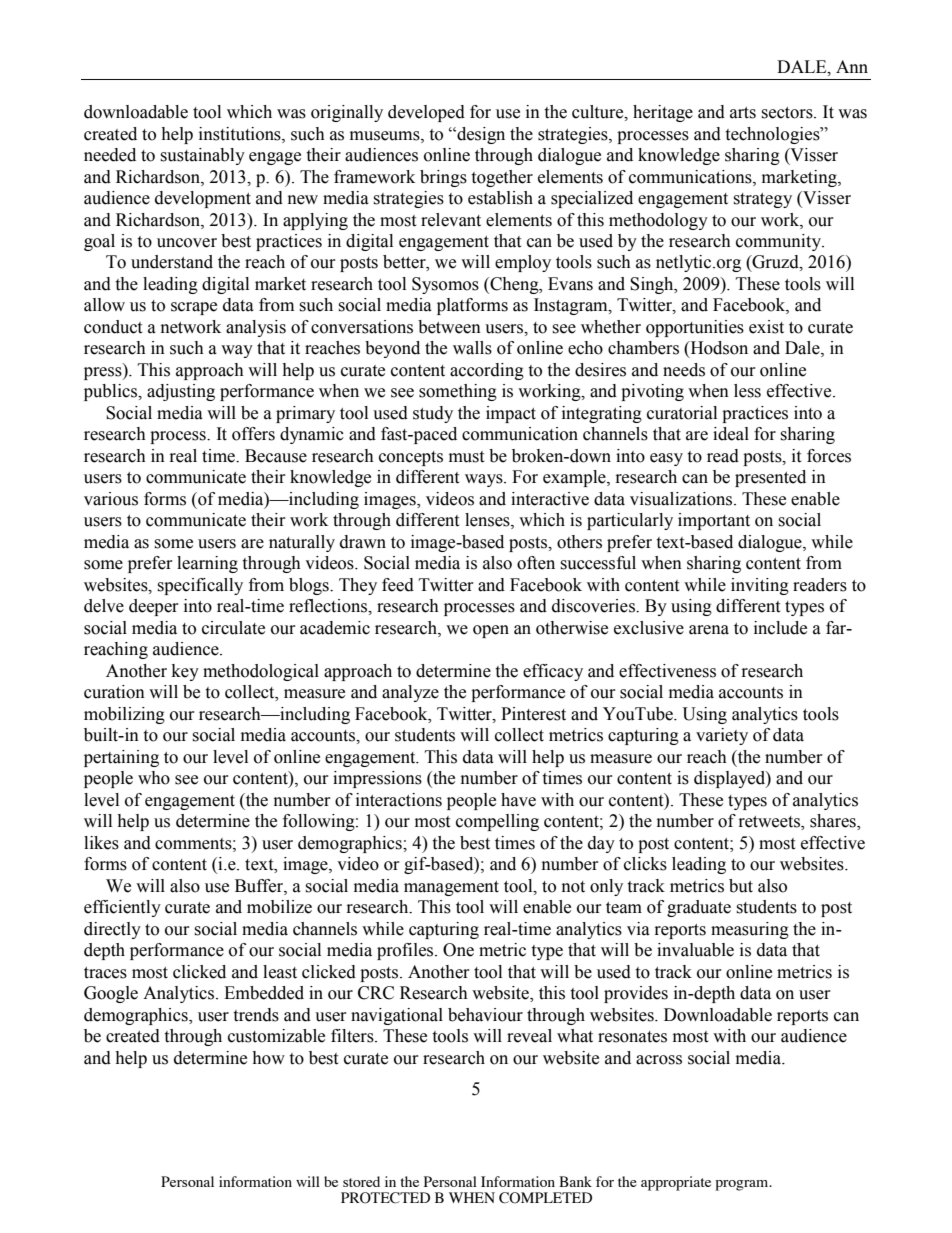 The width and height of the document is (952, 1233). I want to click on who, so click(154, 778).
